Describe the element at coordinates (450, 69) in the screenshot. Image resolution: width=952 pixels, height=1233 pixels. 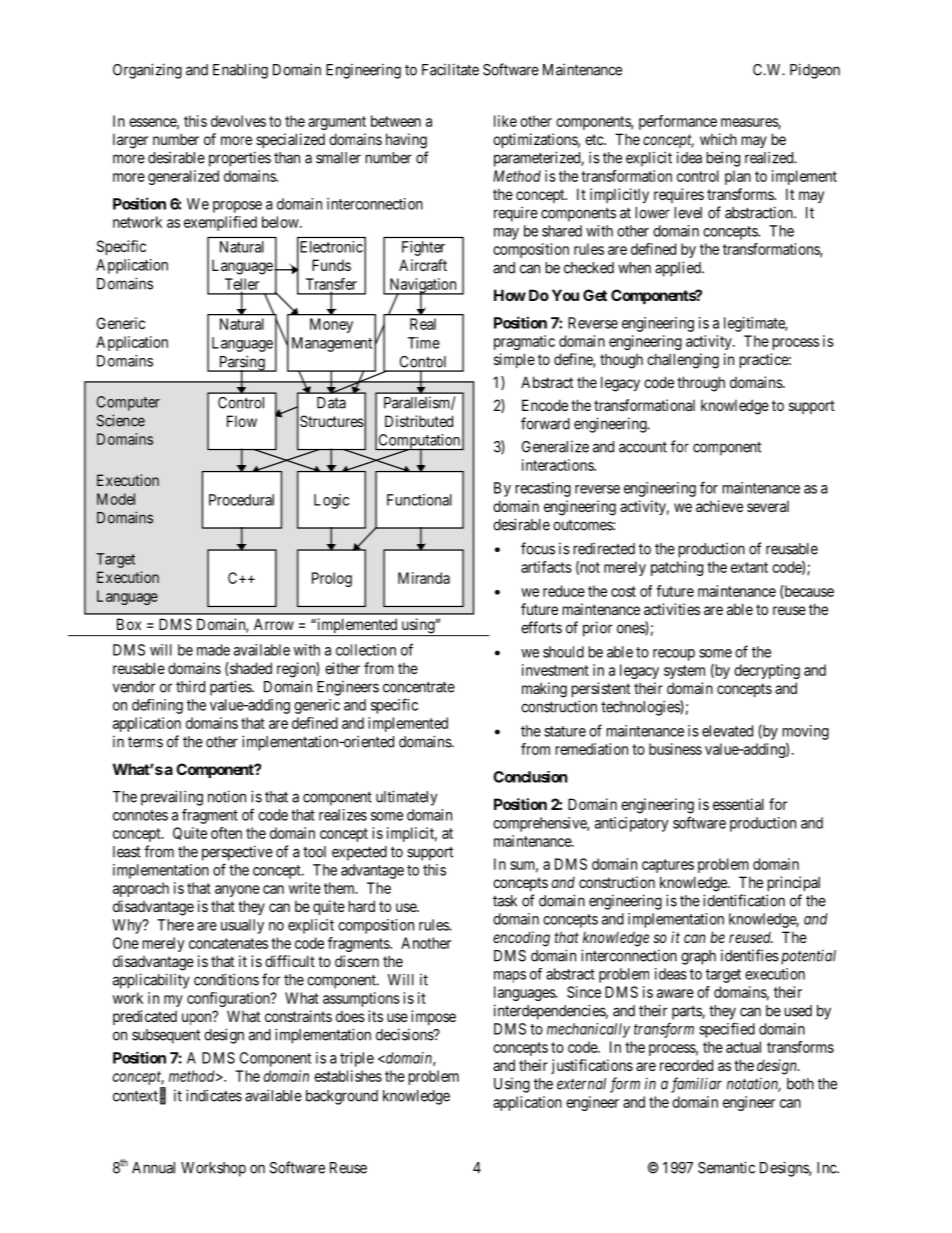
I see `Facilitate` at that location.
